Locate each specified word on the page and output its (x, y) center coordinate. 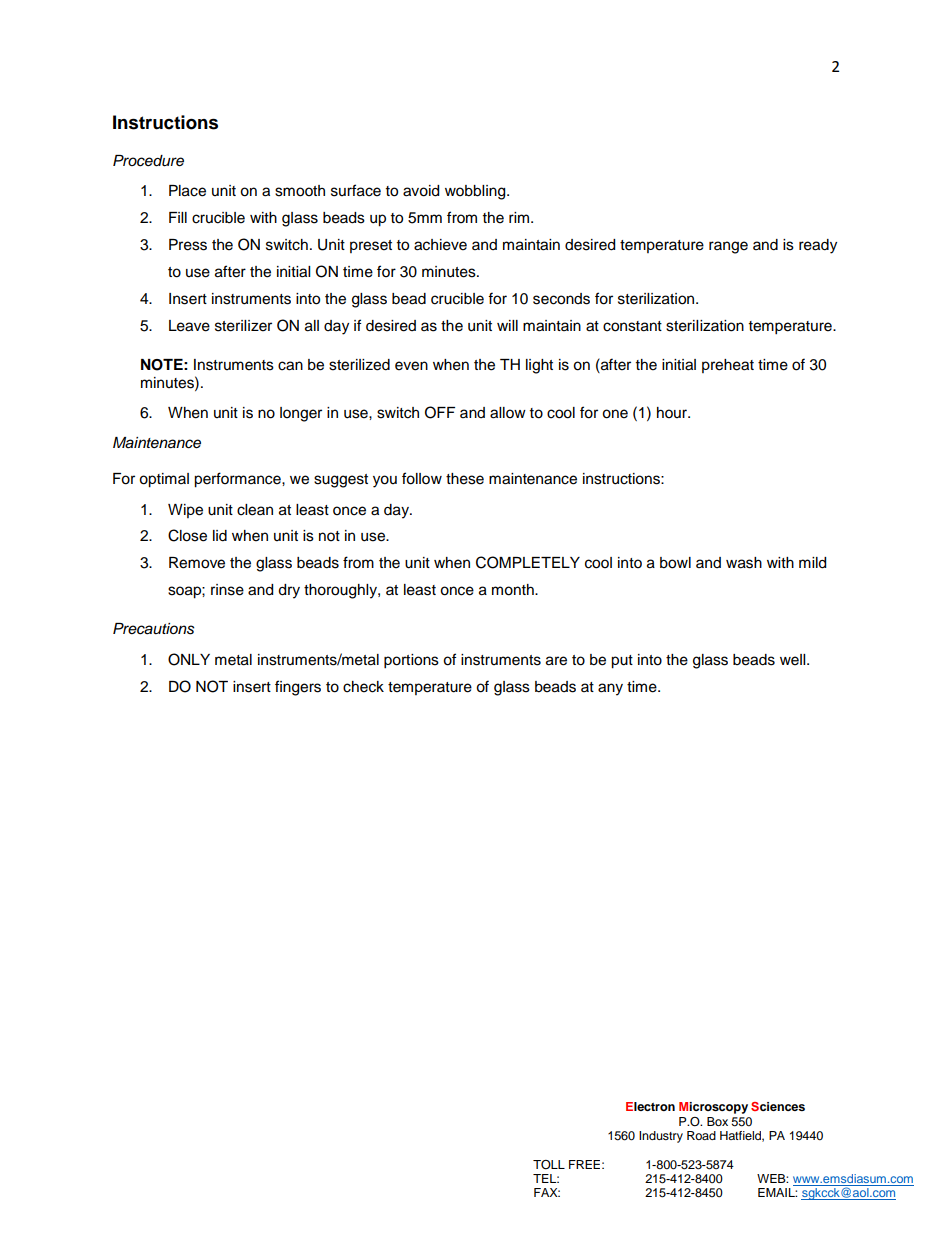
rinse (227, 590)
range (728, 247)
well (794, 660)
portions (411, 661)
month (514, 590)
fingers (298, 688)
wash (744, 563)
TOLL (549, 1165)
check (363, 687)
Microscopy (713, 1108)
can (290, 366)
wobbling (476, 192)
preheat (728, 366)
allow (508, 413)
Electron (650, 1106)
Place (187, 191)
